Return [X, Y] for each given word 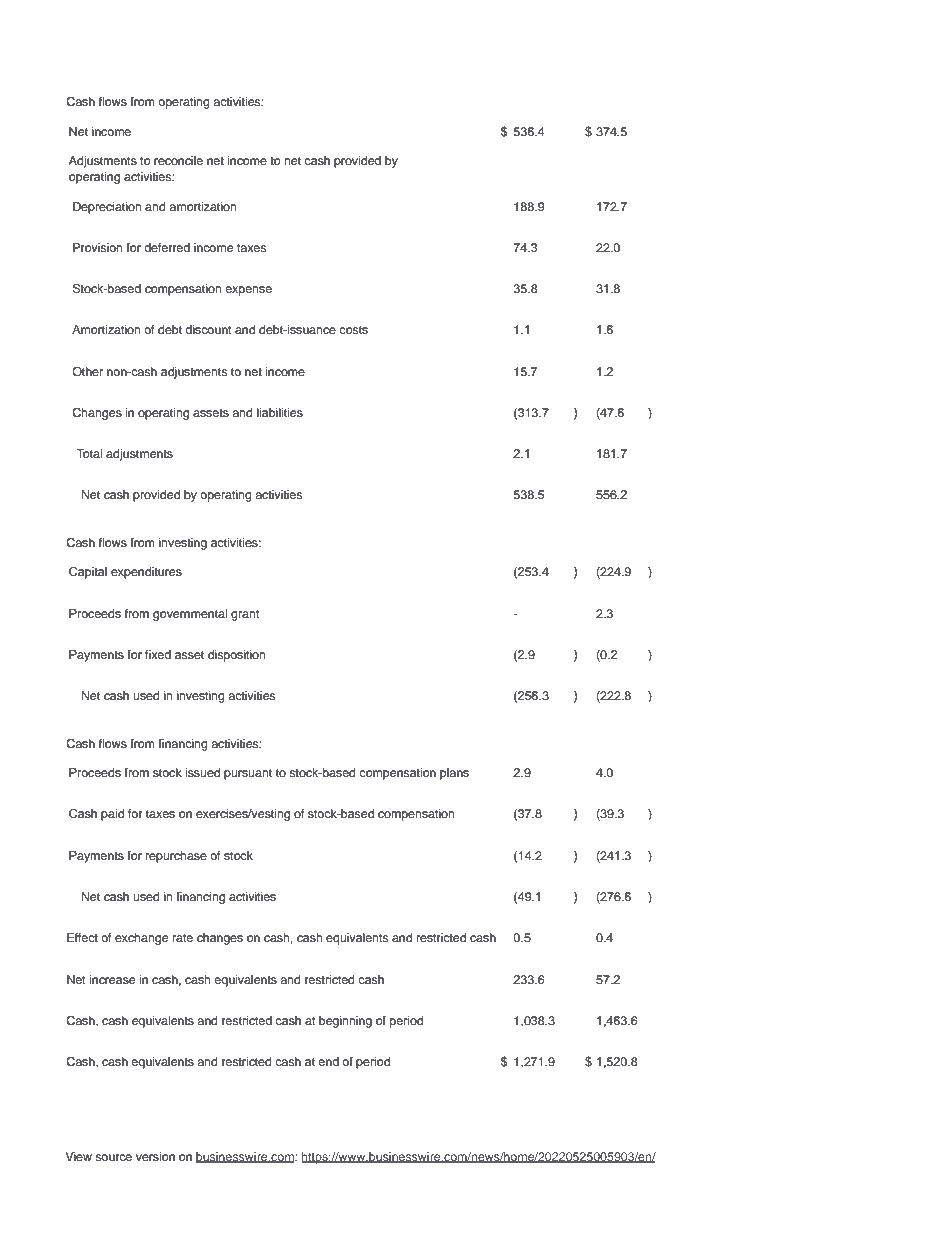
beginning [345, 1022]
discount [208, 329]
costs [353, 330]
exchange [141, 939]
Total [89, 453]
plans [454, 774]
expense [248, 291]
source [113, 1157]
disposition [237, 656]
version [155, 1156]
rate [183, 938]
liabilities [280, 412]
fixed [158, 654]
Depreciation [107, 208]
